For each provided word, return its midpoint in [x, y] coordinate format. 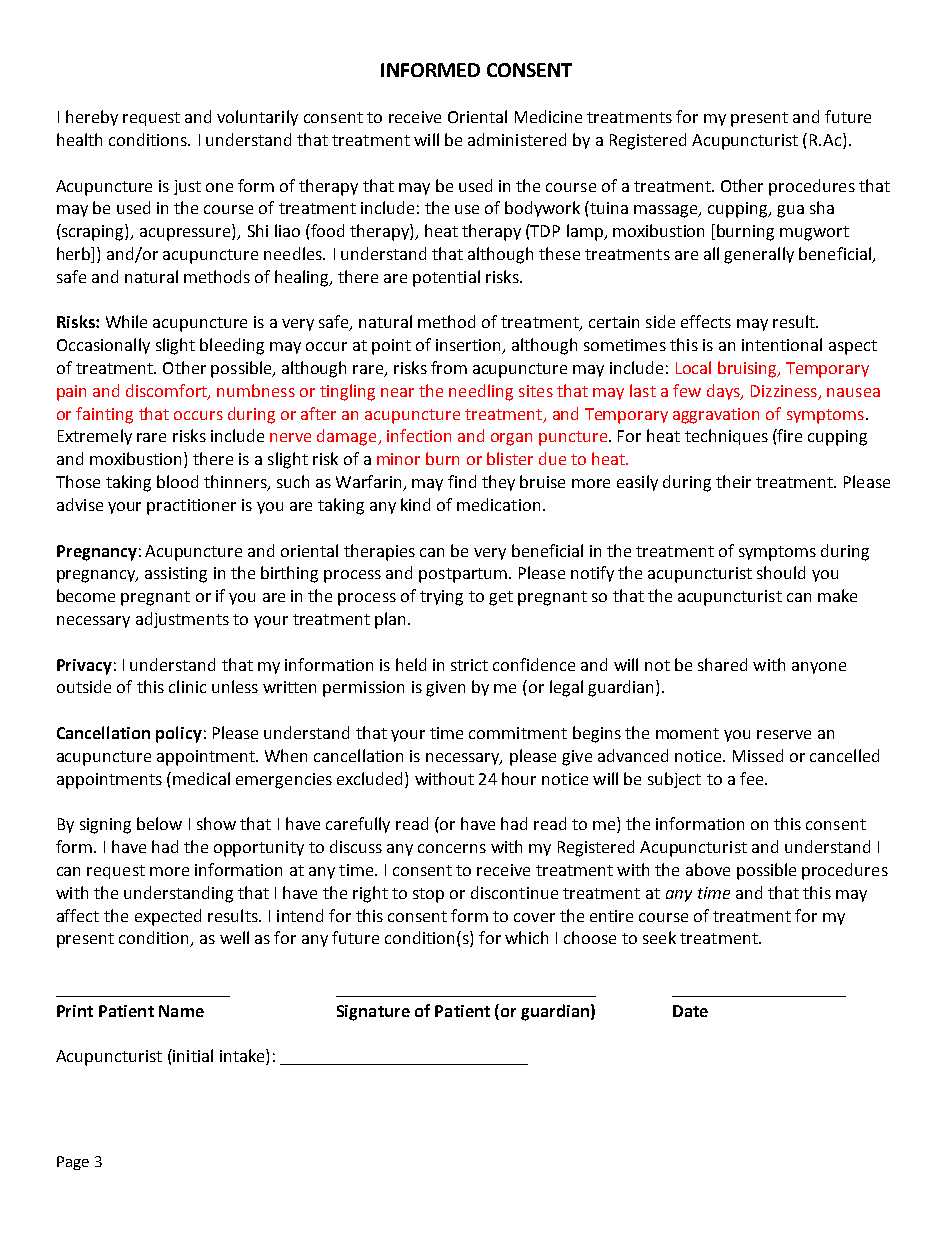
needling [481, 392]
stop [428, 895]
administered [517, 139]
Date [690, 1011]
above [708, 869]
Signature [373, 1013]
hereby [92, 118]
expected [168, 917]
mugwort [814, 233]
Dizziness [784, 391]
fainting [104, 415]
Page [73, 1163]
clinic [187, 686]
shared [722, 664]
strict [469, 665]
